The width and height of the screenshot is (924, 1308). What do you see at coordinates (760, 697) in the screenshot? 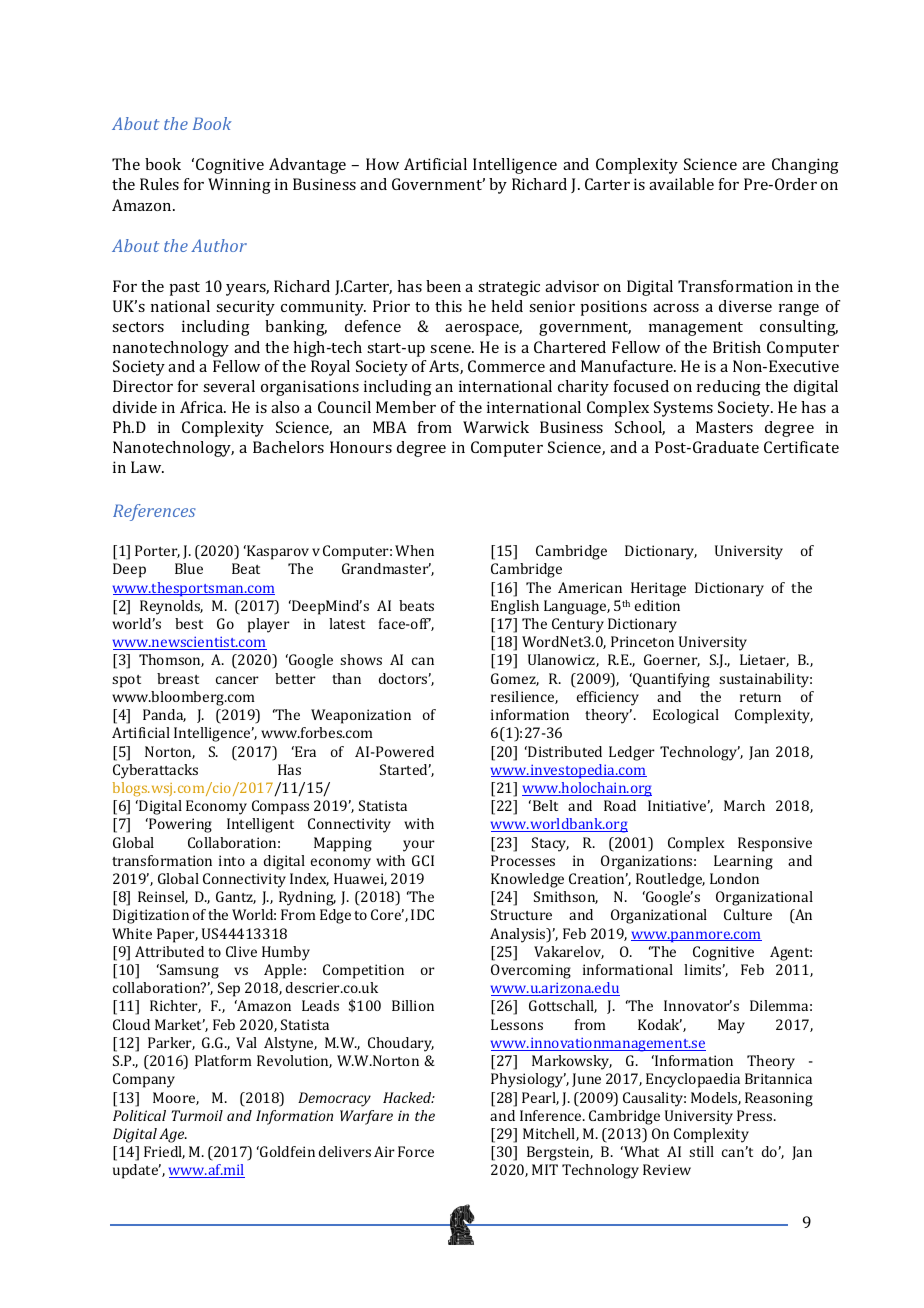
I see `return` at bounding box center [760, 697].
